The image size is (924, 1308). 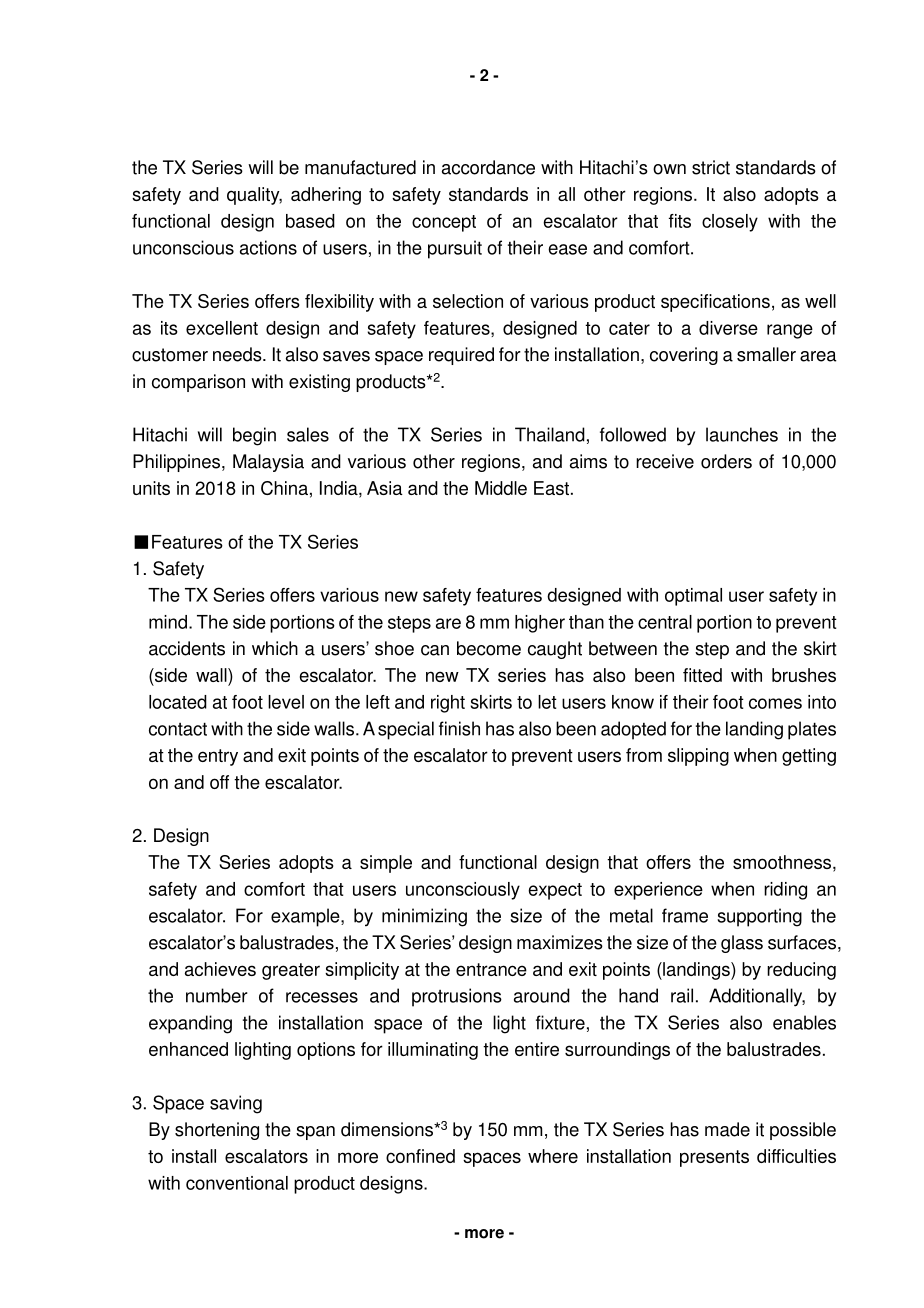 What do you see at coordinates (785, 891) in the image?
I see `riding` at bounding box center [785, 891].
